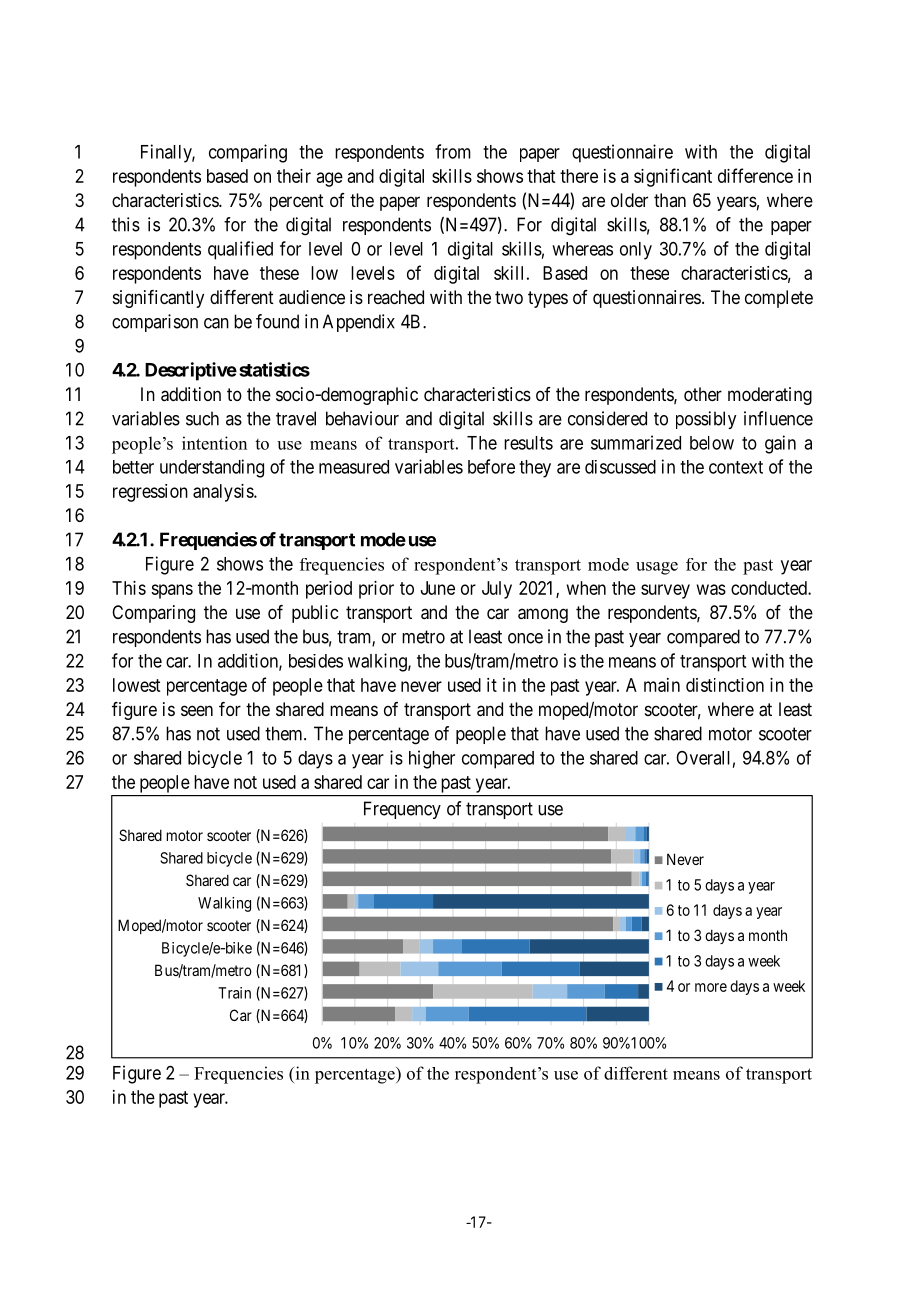 The width and height of the page is (924, 1308). What do you see at coordinates (711, 987) in the page?
I see `more` at bounding box center [711, 987].
